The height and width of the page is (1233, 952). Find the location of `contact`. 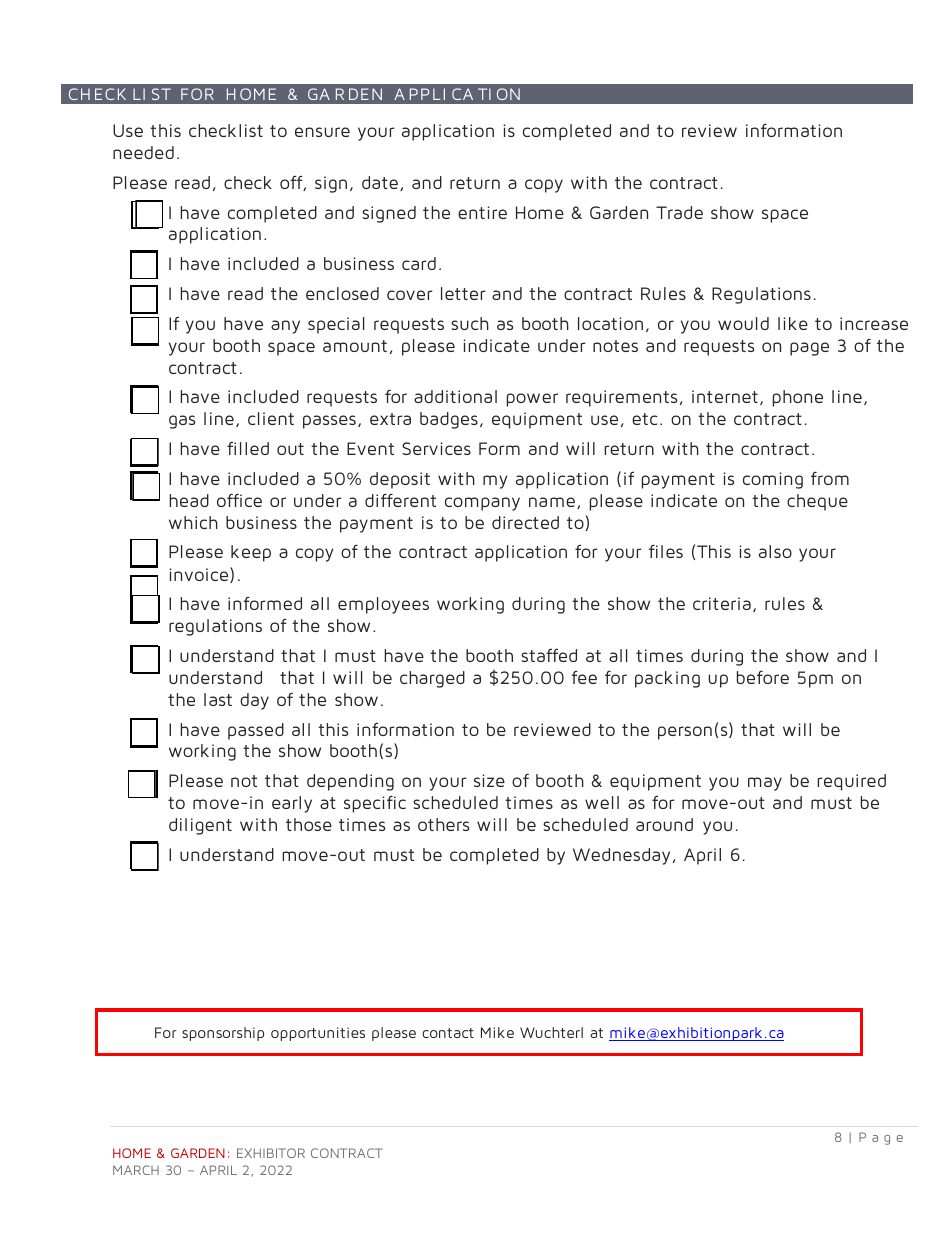

contact is located at coordinates (448, 1033).
